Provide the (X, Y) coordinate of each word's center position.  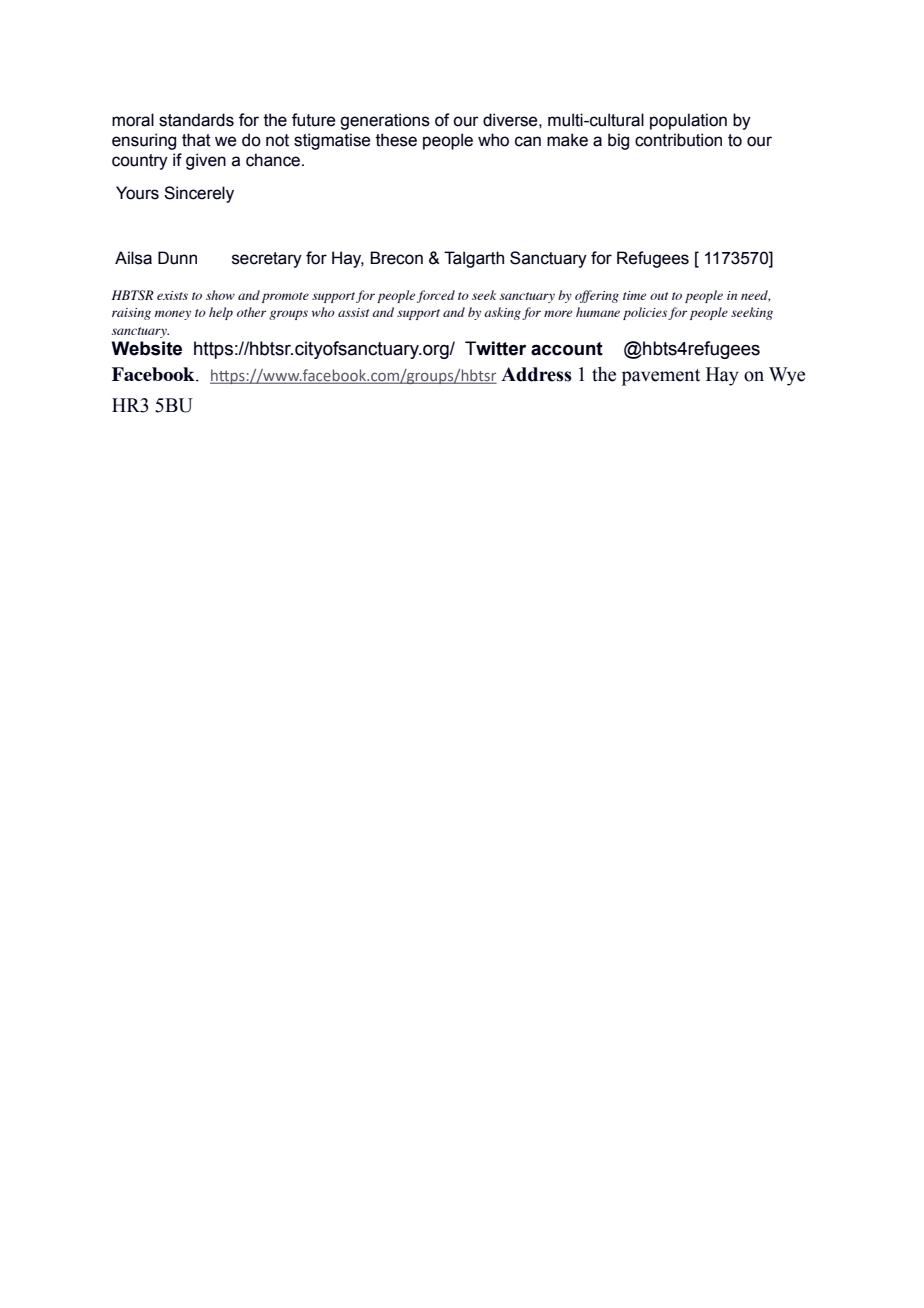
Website (146, 348)
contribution (678, 140)
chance (274, 160)
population (688, 121)
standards (196, 120)
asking (502, 313)
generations (385, 121)
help (221, 313)
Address (536, 374)
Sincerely (199, 194)
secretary (267, 260)
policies (646, 313)
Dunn (177, 258)
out (659, 296)
